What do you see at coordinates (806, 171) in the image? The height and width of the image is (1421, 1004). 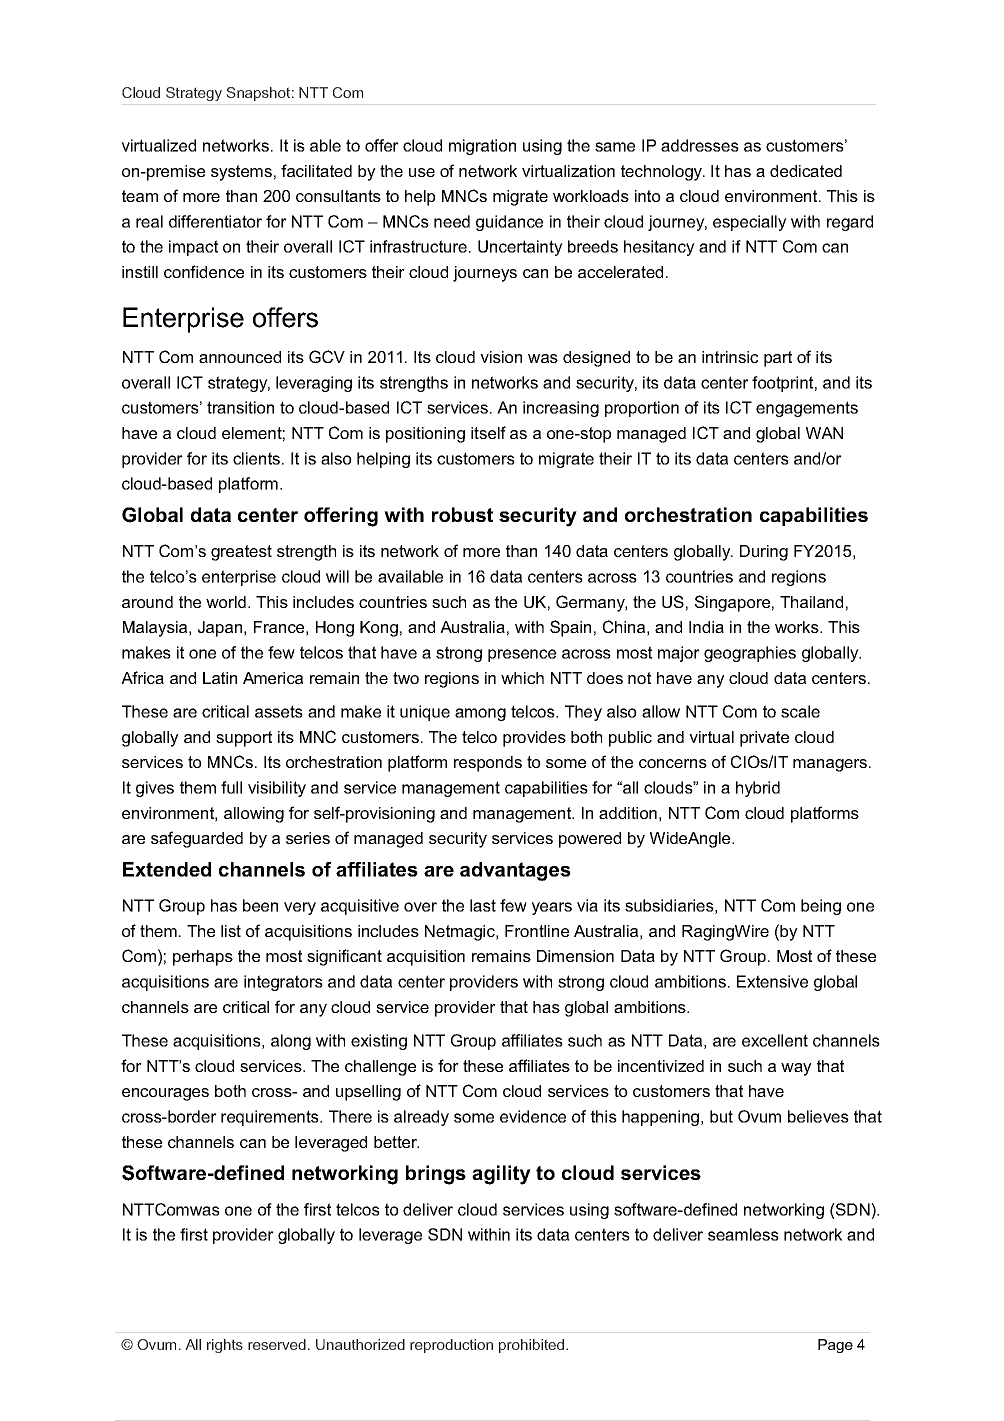 I see `dedicated` at bounding box center [806, 171].
